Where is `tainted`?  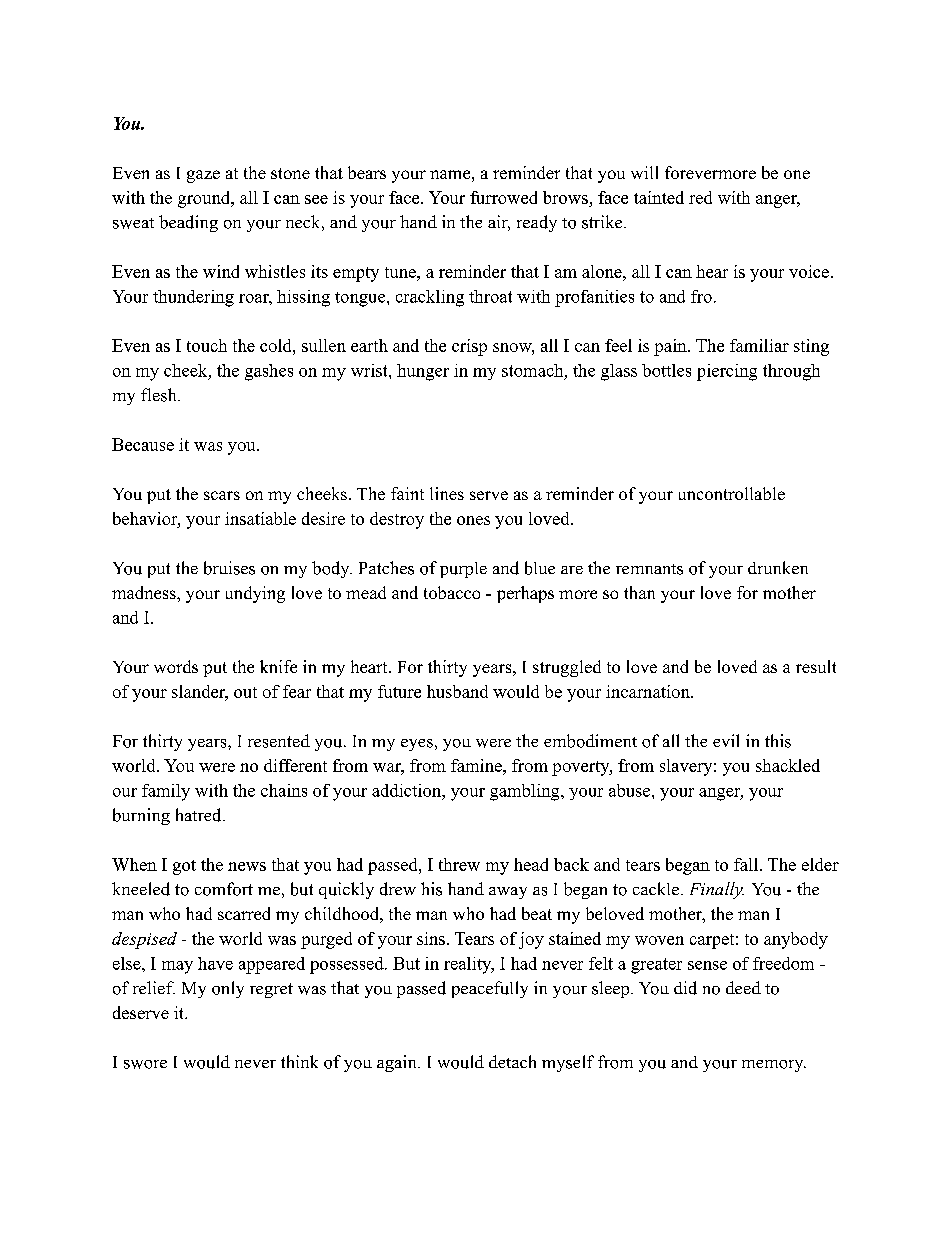
tainted is located at coordinates (659, 197).
